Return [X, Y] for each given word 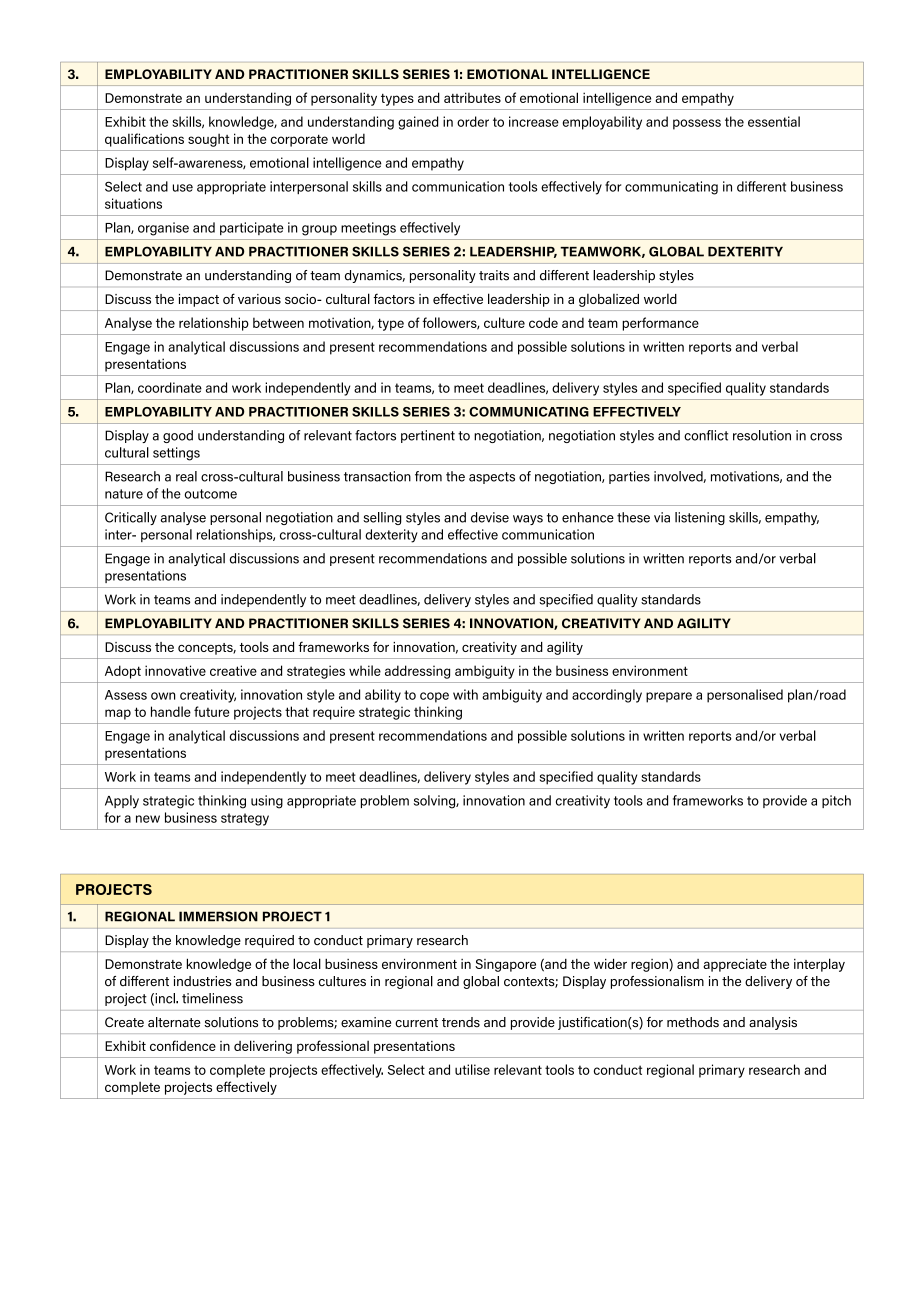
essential [774, 121]
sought [209, 140]
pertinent [428, 436]
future [212, 711]
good [178, 436]
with [465, 694]
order [473, 121]
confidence [183, 1045]
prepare [669, 697]
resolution [762, 435]
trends [461, 1022]
